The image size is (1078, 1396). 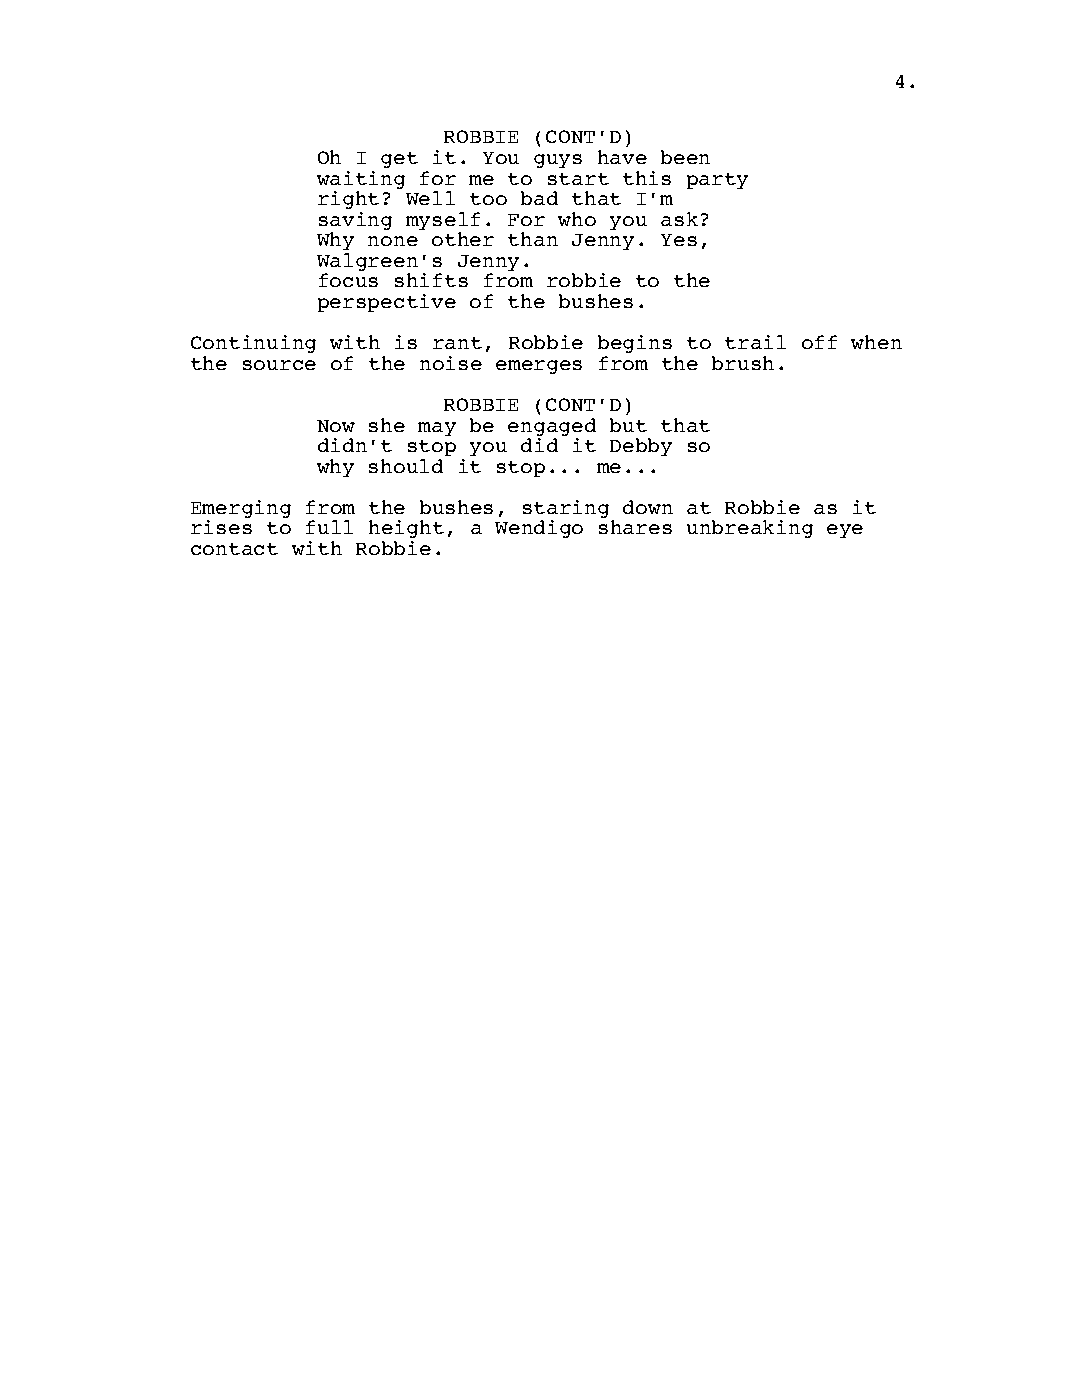 I want to click on guys, so click(x=558, y=161).
